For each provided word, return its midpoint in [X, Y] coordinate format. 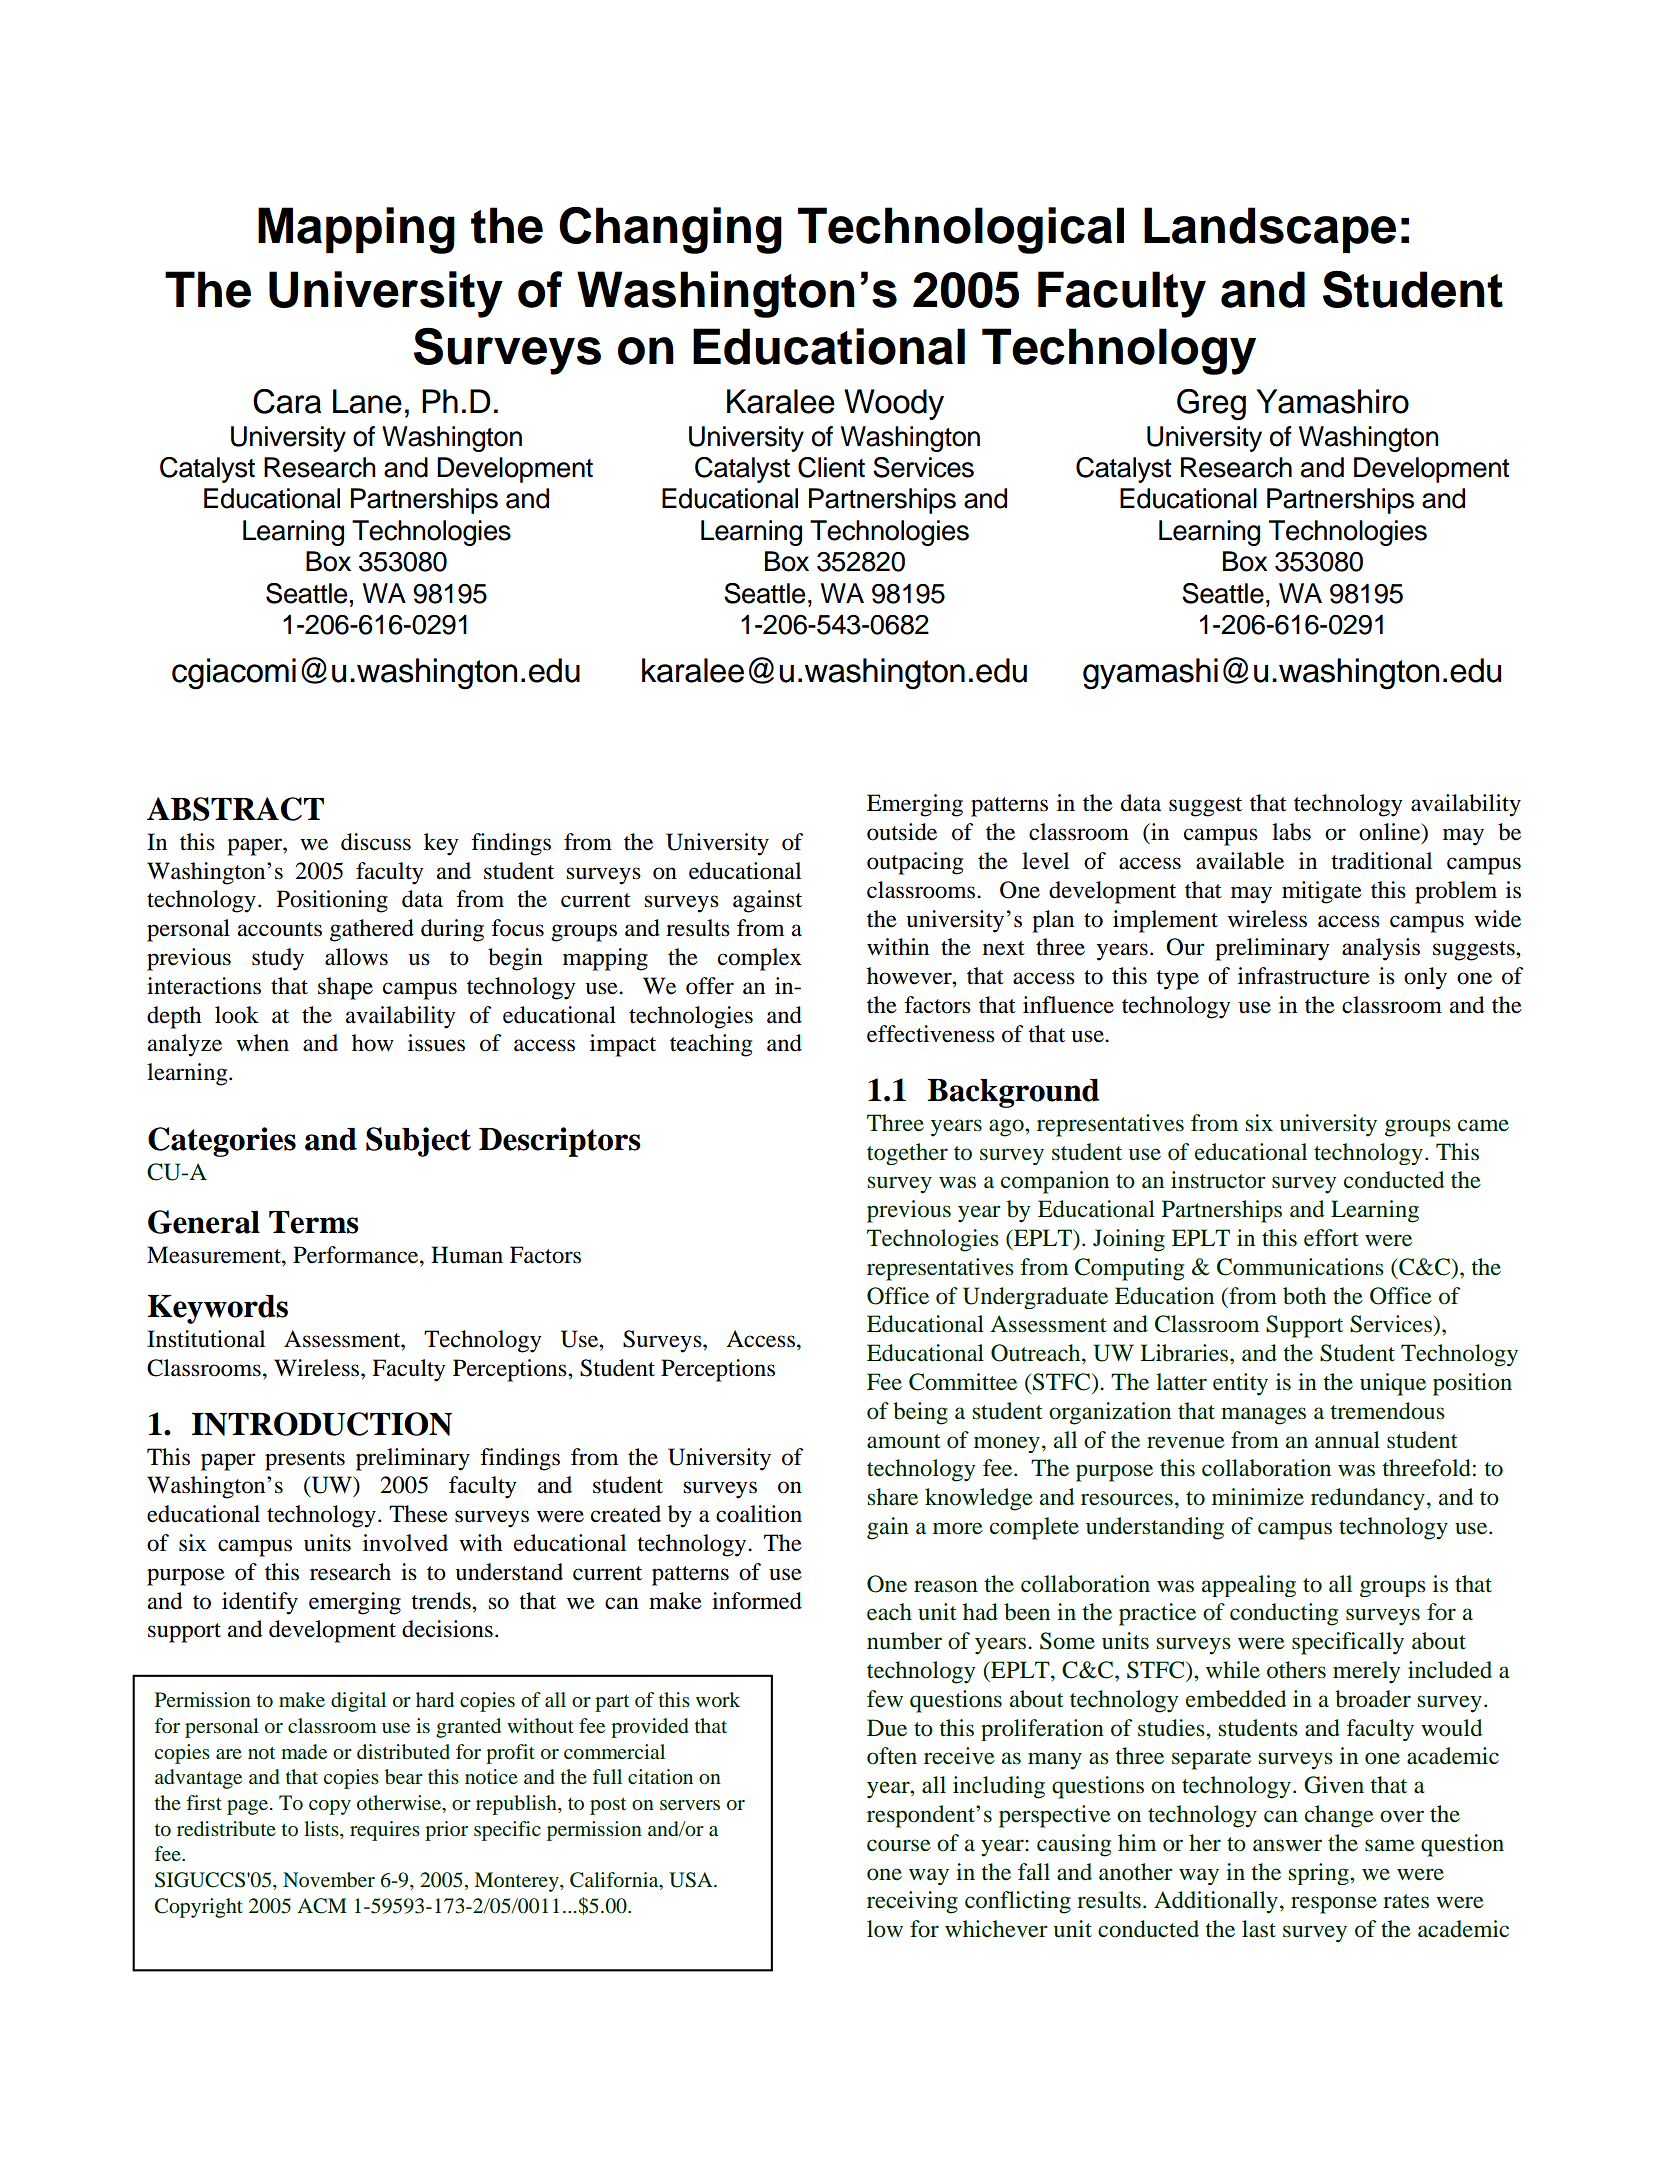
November [329, 1880]
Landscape [1270, 230]
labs [1291, 832]
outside [902, 832]
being [920, 1413]
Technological [961, 230]
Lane [367, 401]
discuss [376, 842]
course [899, 1845]
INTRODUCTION [322, 1424]
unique [1393, 1384]
